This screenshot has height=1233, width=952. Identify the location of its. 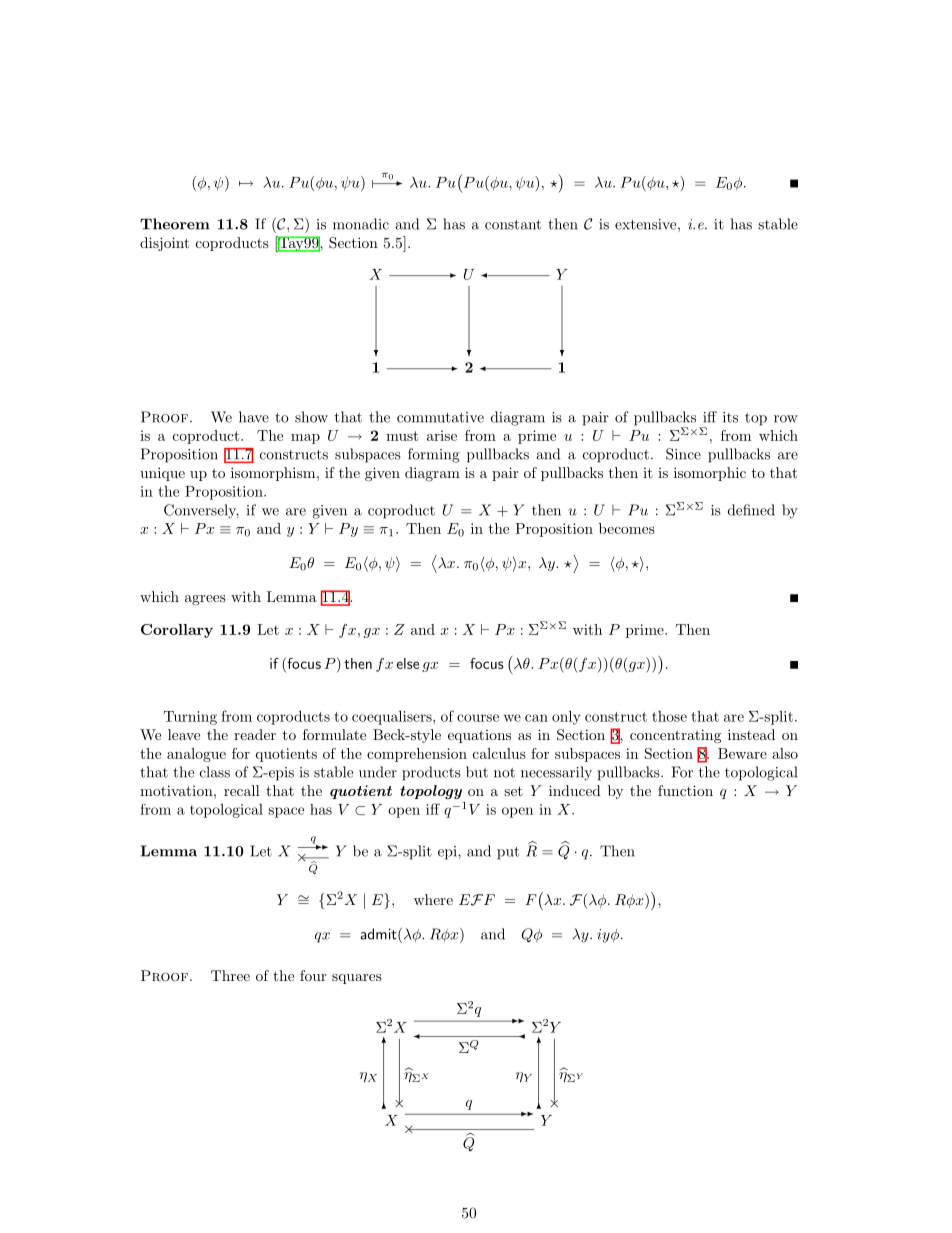
(730, 417).
